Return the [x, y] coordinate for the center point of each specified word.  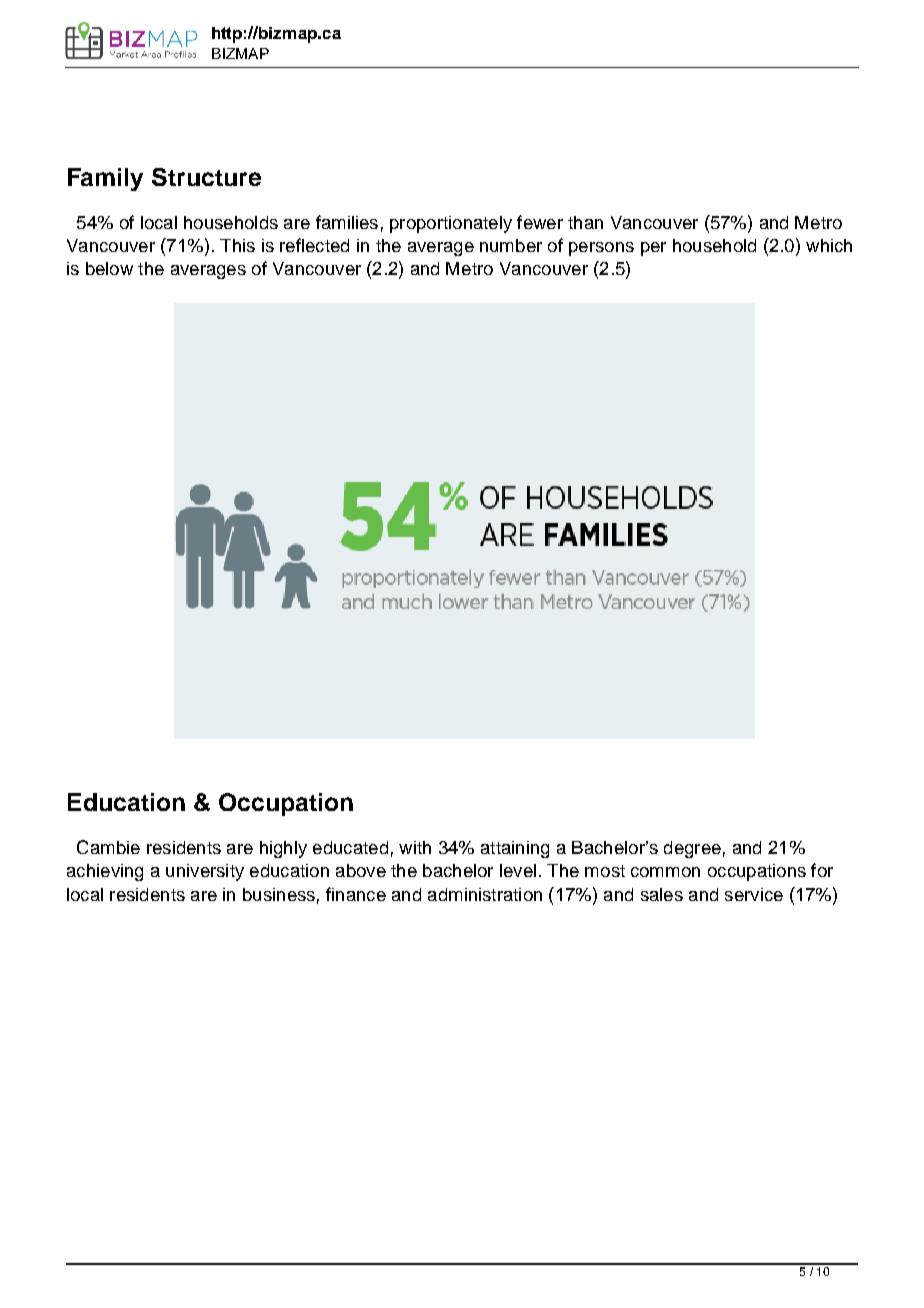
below [109, 268]
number [511, 245]
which [829, 245]
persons [601, 249]
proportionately [451, 224]
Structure [206, 177]
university [205, 872]
